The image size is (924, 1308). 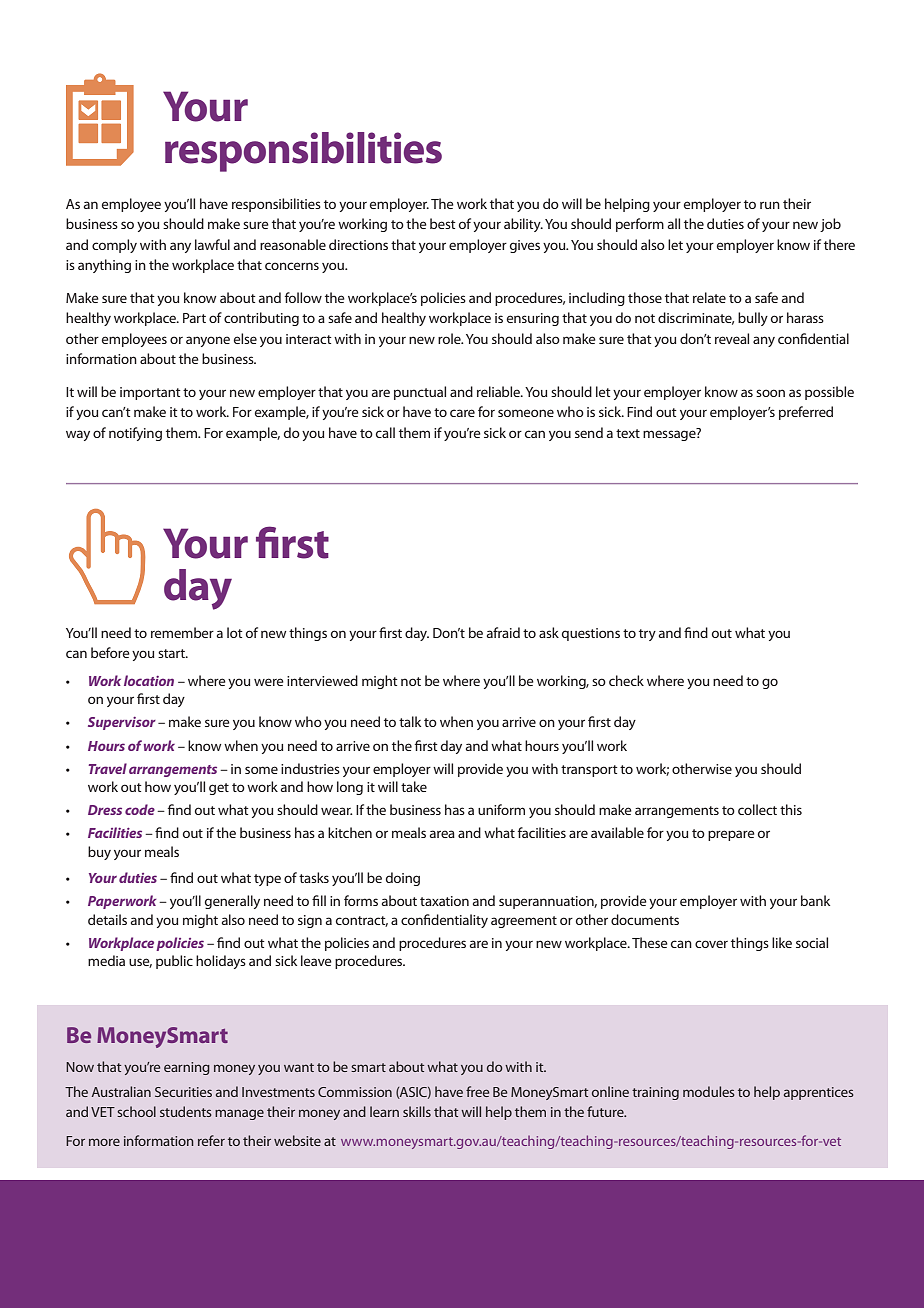 I want to click on soon, so click(x=770, y=393).
